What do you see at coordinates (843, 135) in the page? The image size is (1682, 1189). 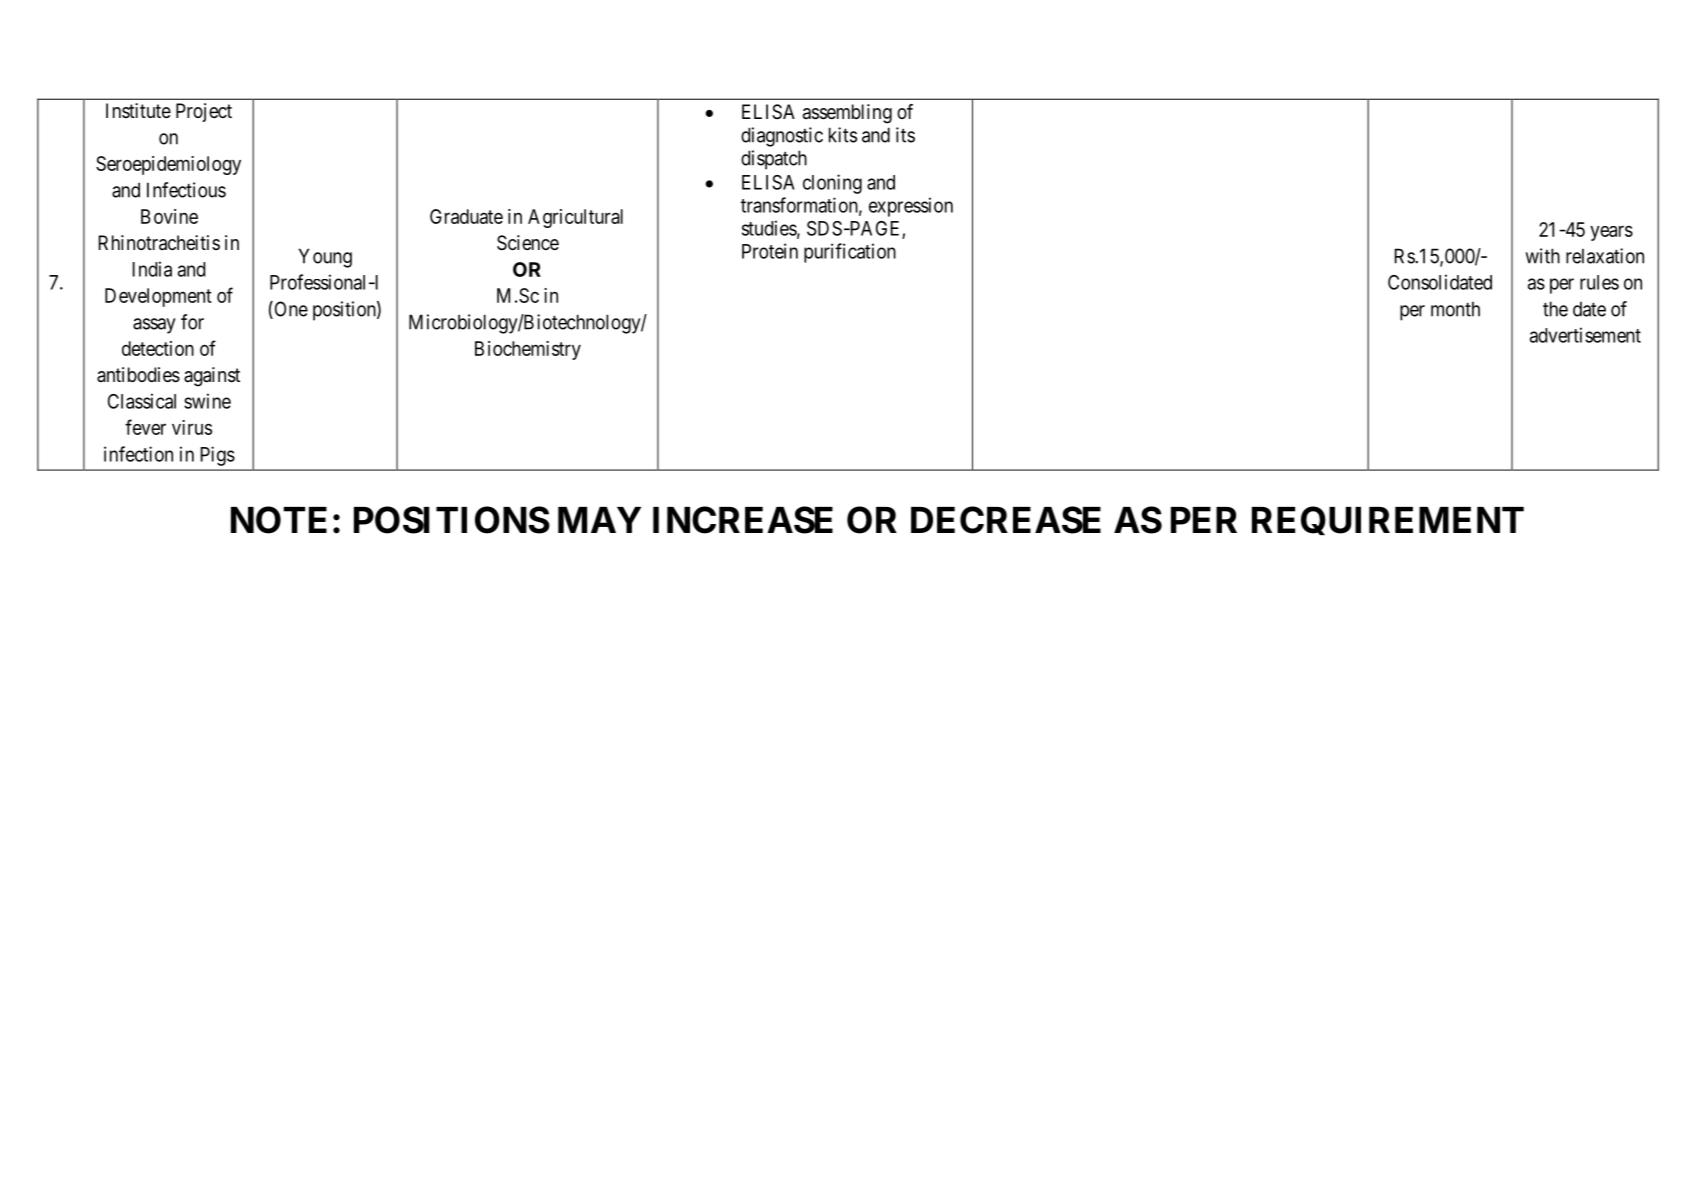 I see `kits` at bounding box center [843, 135].
